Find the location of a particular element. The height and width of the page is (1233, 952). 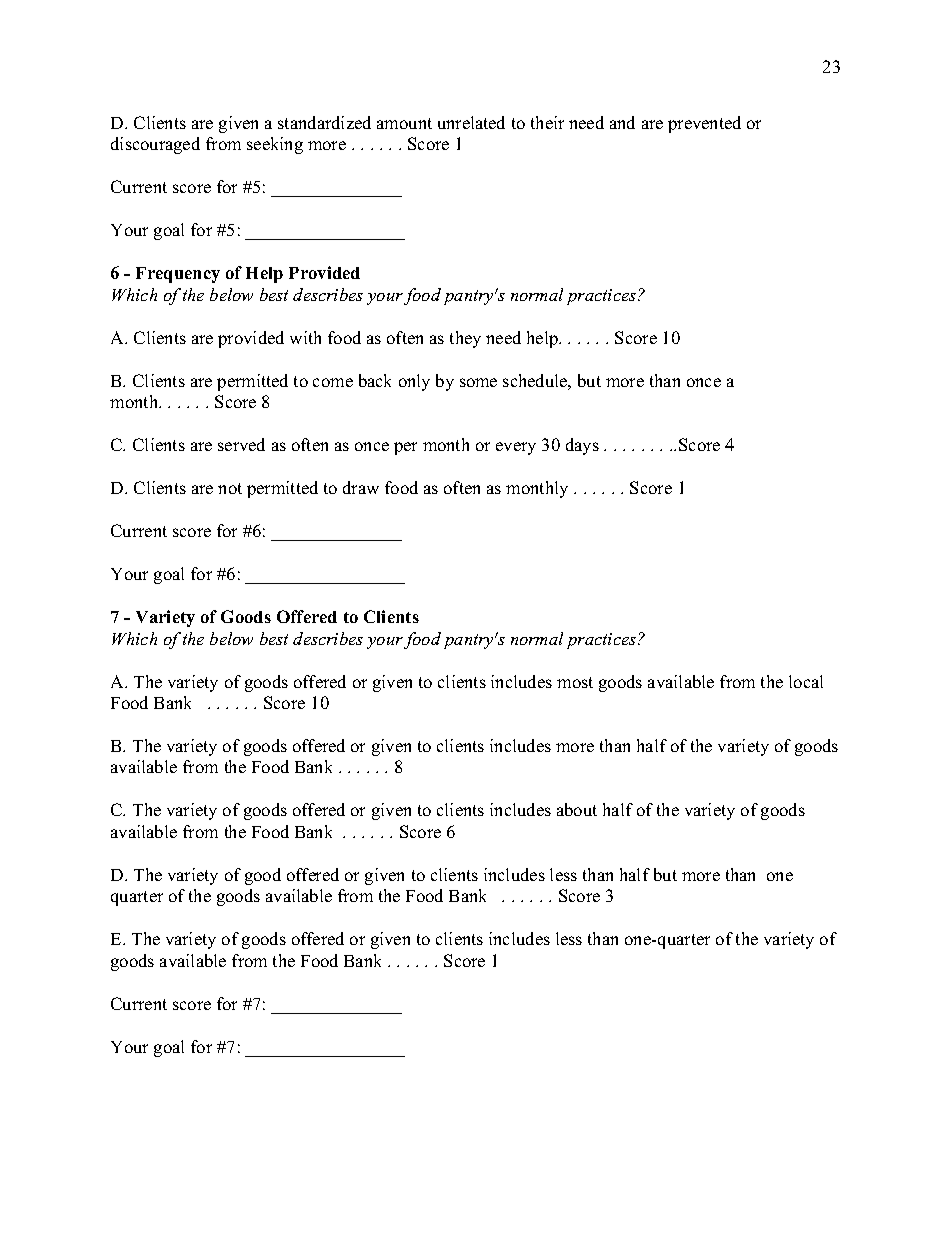

about is located at coordinates (577, 809).
